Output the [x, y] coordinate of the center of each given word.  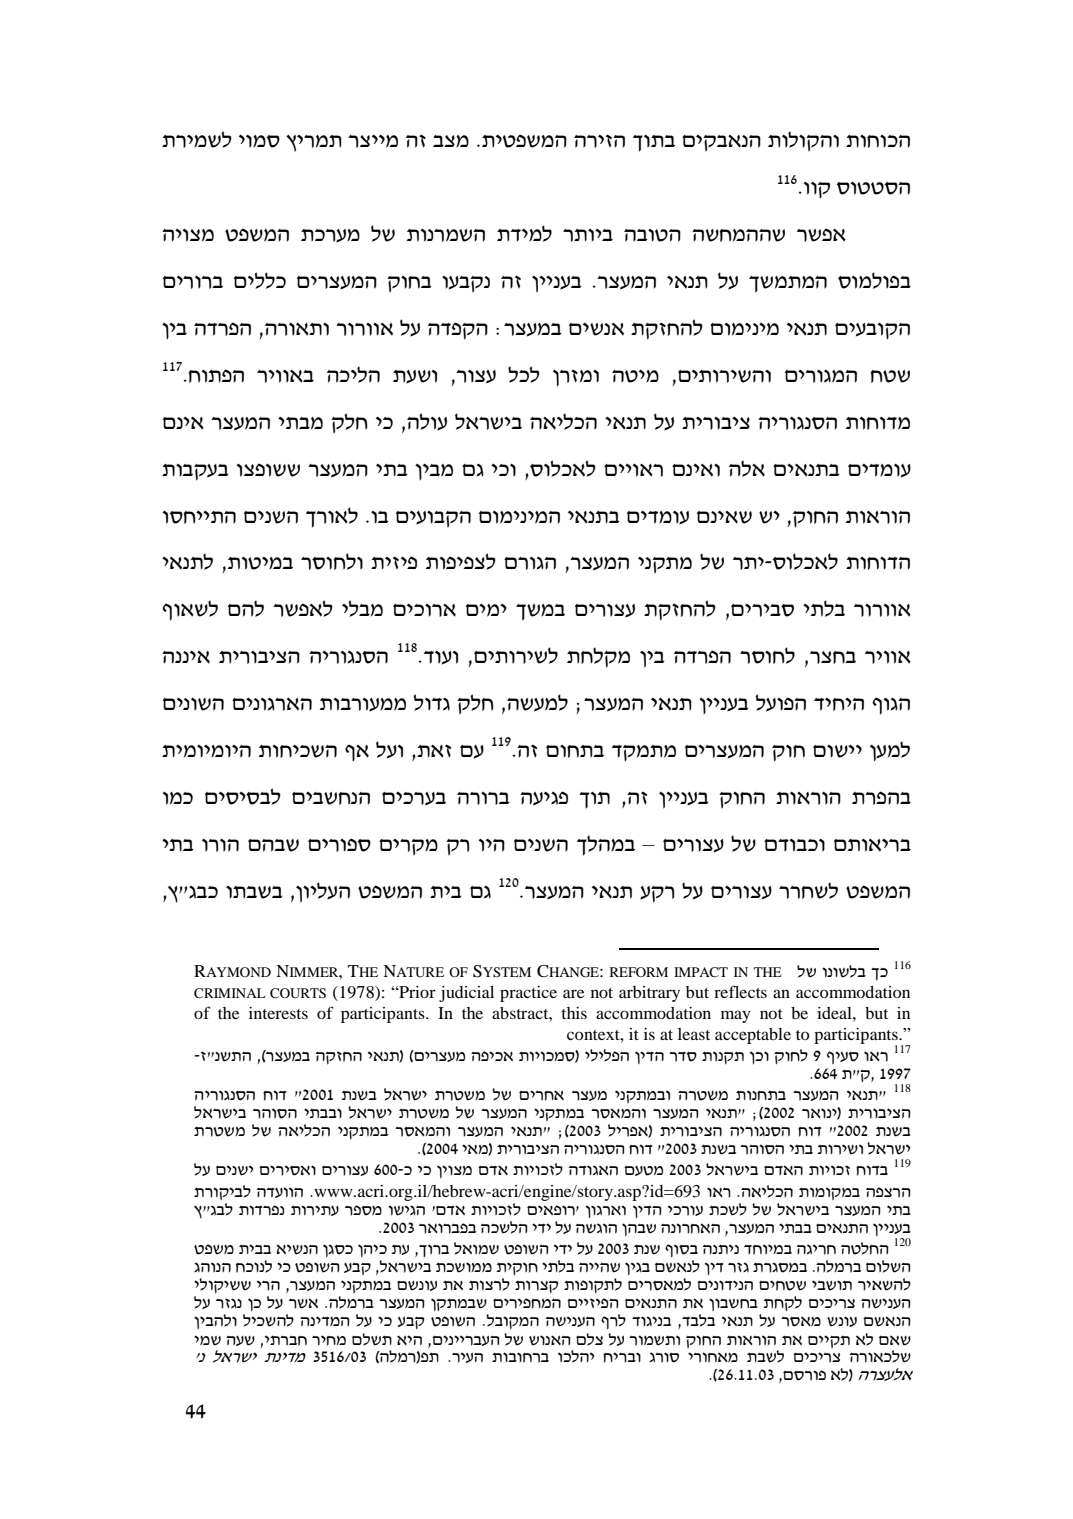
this [574, 1013]
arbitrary [649, 994]
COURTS [298, 993]
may [736, 1016]
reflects [740, 991]
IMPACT [701, 972]
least [694, 1034]
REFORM [639, 972]
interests [278, 1013]
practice [528, 994]
